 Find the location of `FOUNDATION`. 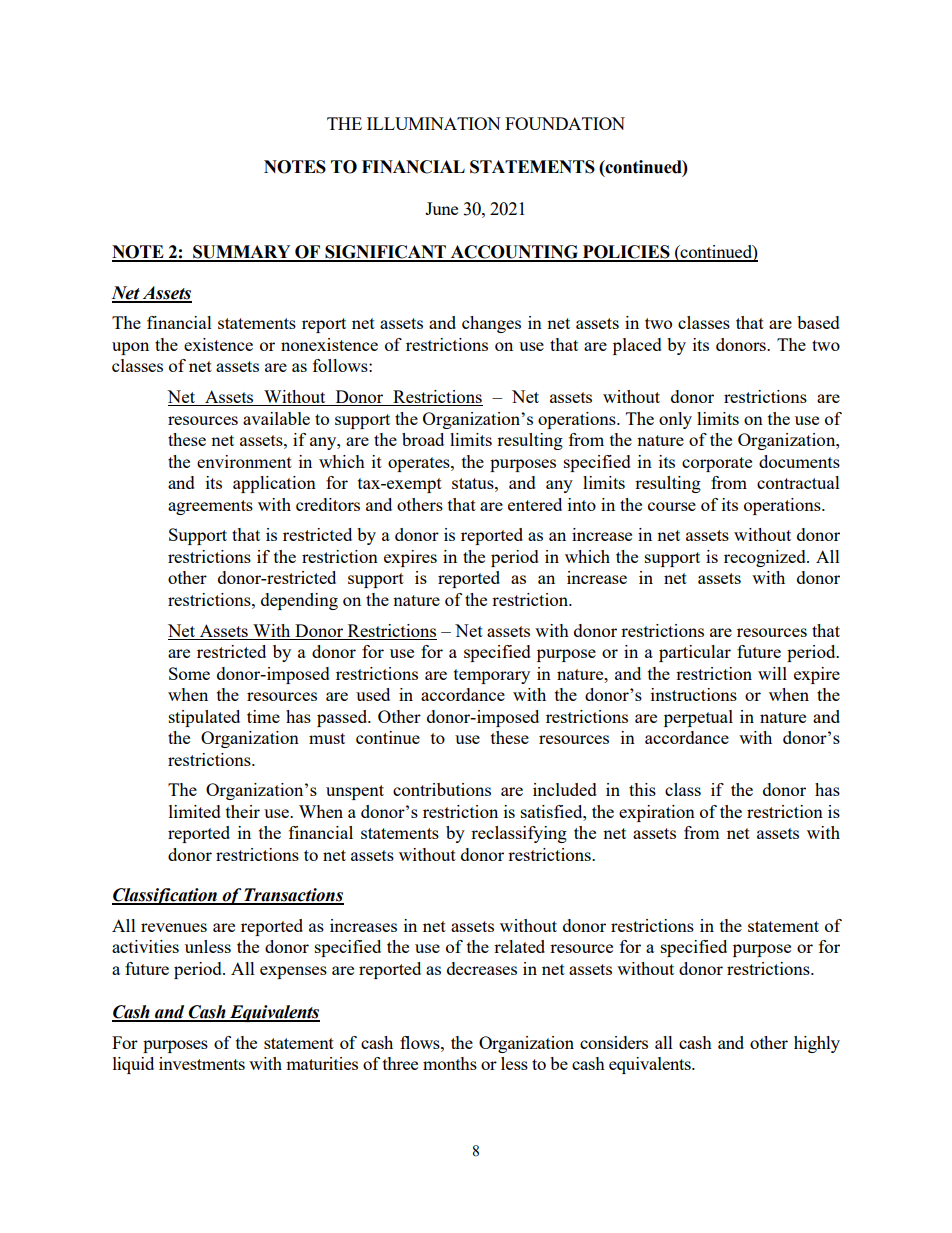

FOUNDATION is located at coordinates (565, 123).
